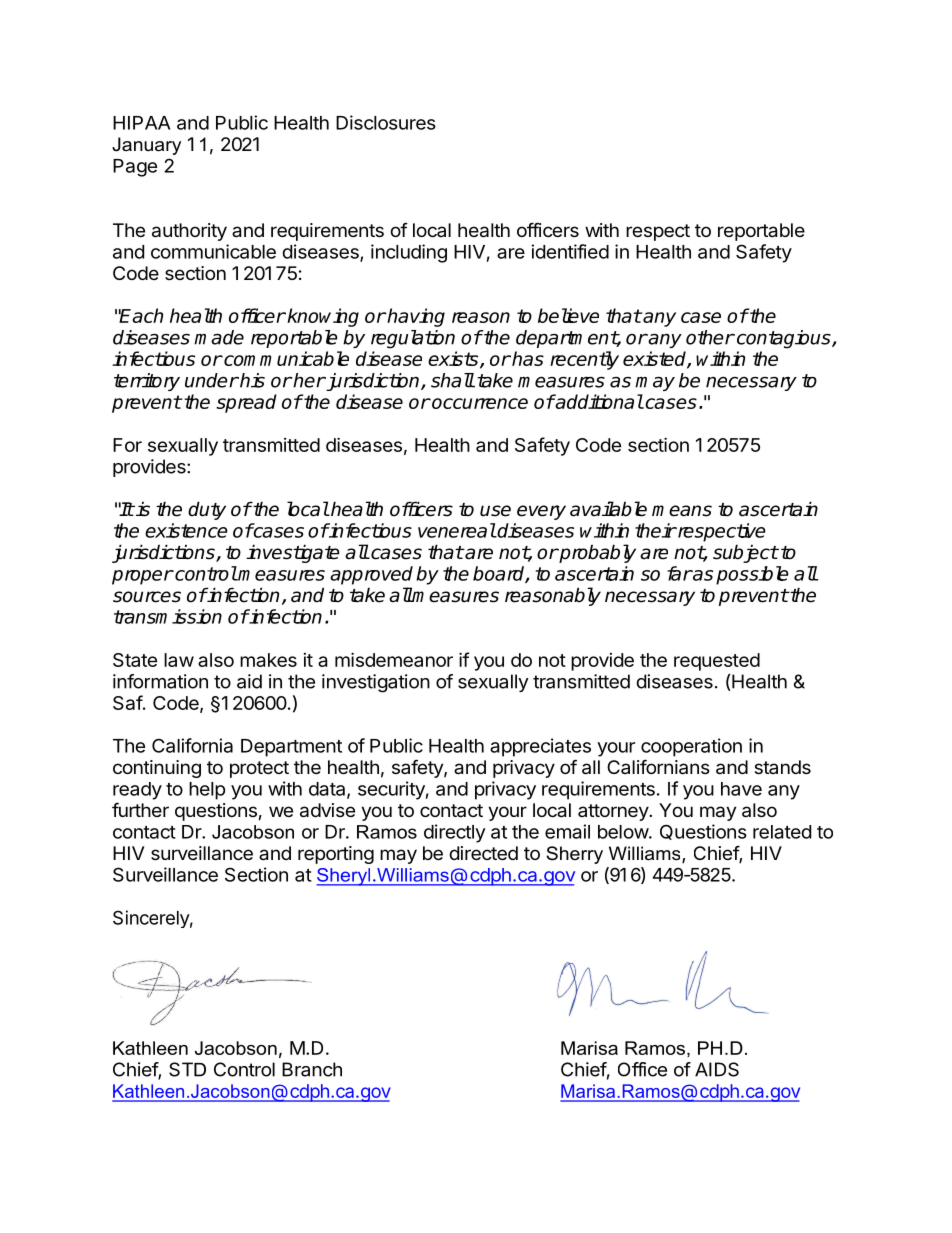  What do you see at coordinates (146, 146) in the screenshot?
I see `January` at bounding box center [146, 146].
